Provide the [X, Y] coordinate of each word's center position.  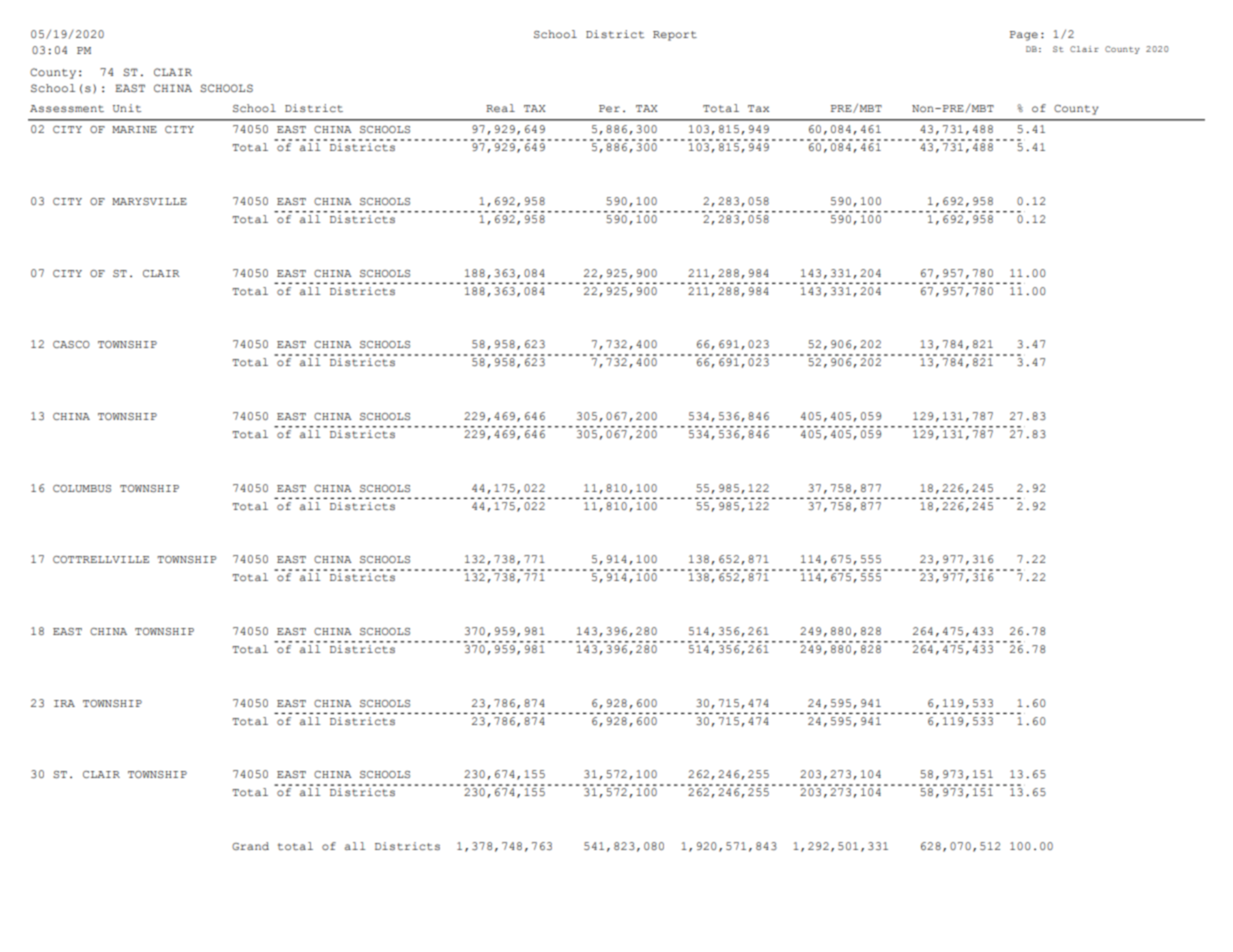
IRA [64, 703]
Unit [127, 108]
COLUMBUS [82, 488]
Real [500, 108]
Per [609, 108]
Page [1024, 36]
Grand [250, 846]
